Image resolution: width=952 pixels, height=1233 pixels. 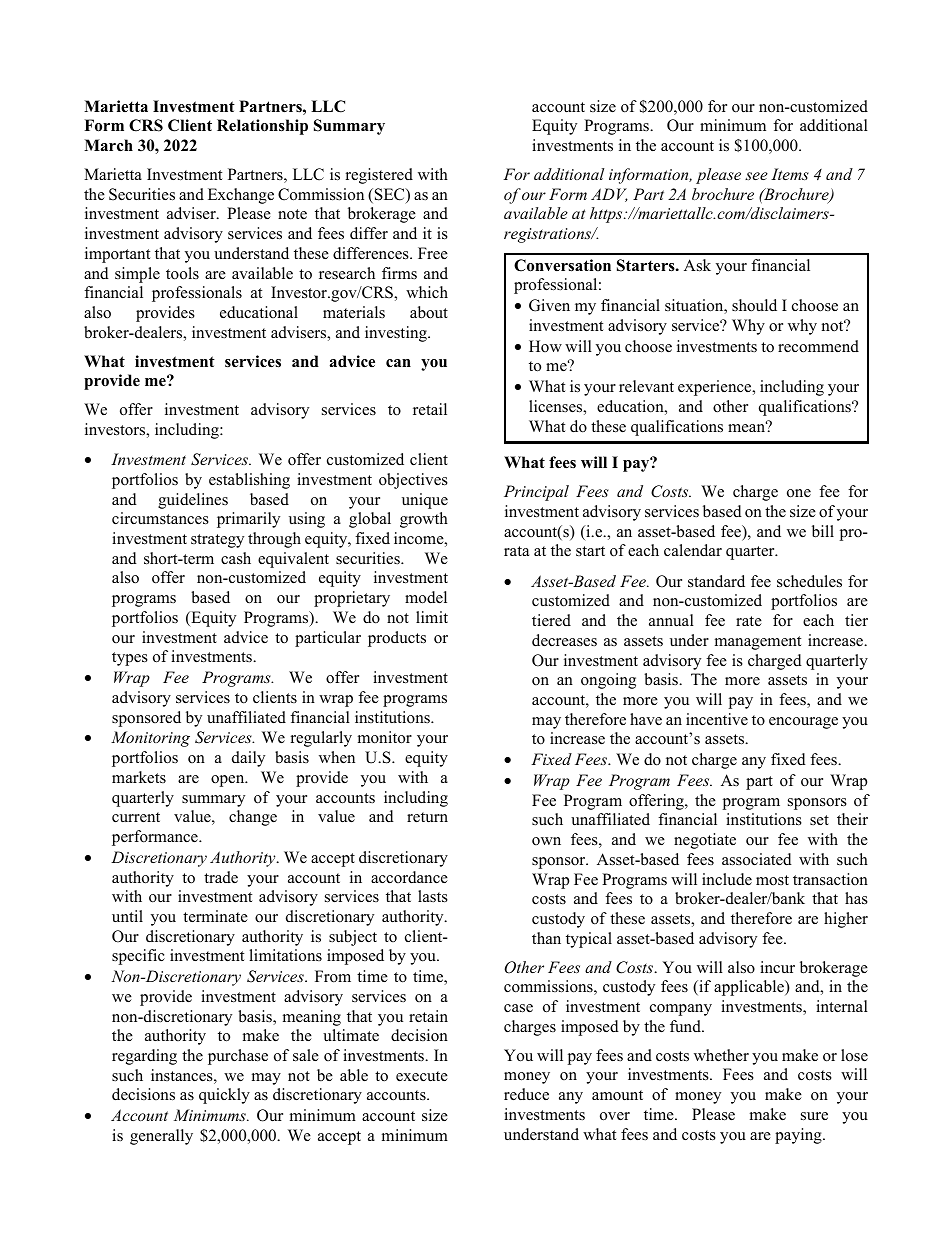 I want to click on types, so click(x=130, y=659).
